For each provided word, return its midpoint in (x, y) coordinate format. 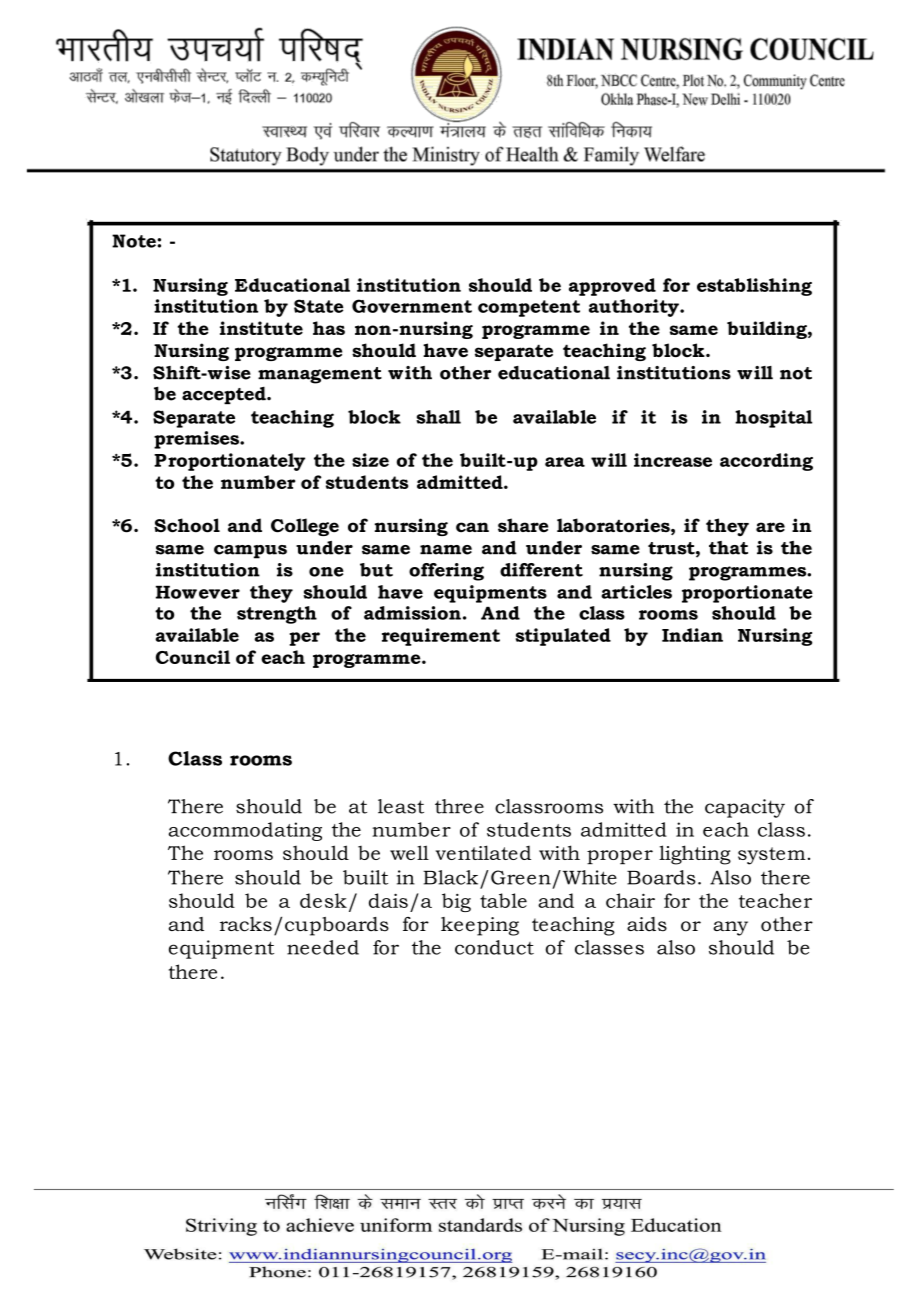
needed (323, 947)
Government (412, 306)
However (198, 592)
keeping (480, 926)
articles (636, 592)
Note (135, 241)
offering (446, 572)
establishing (754, 287)
